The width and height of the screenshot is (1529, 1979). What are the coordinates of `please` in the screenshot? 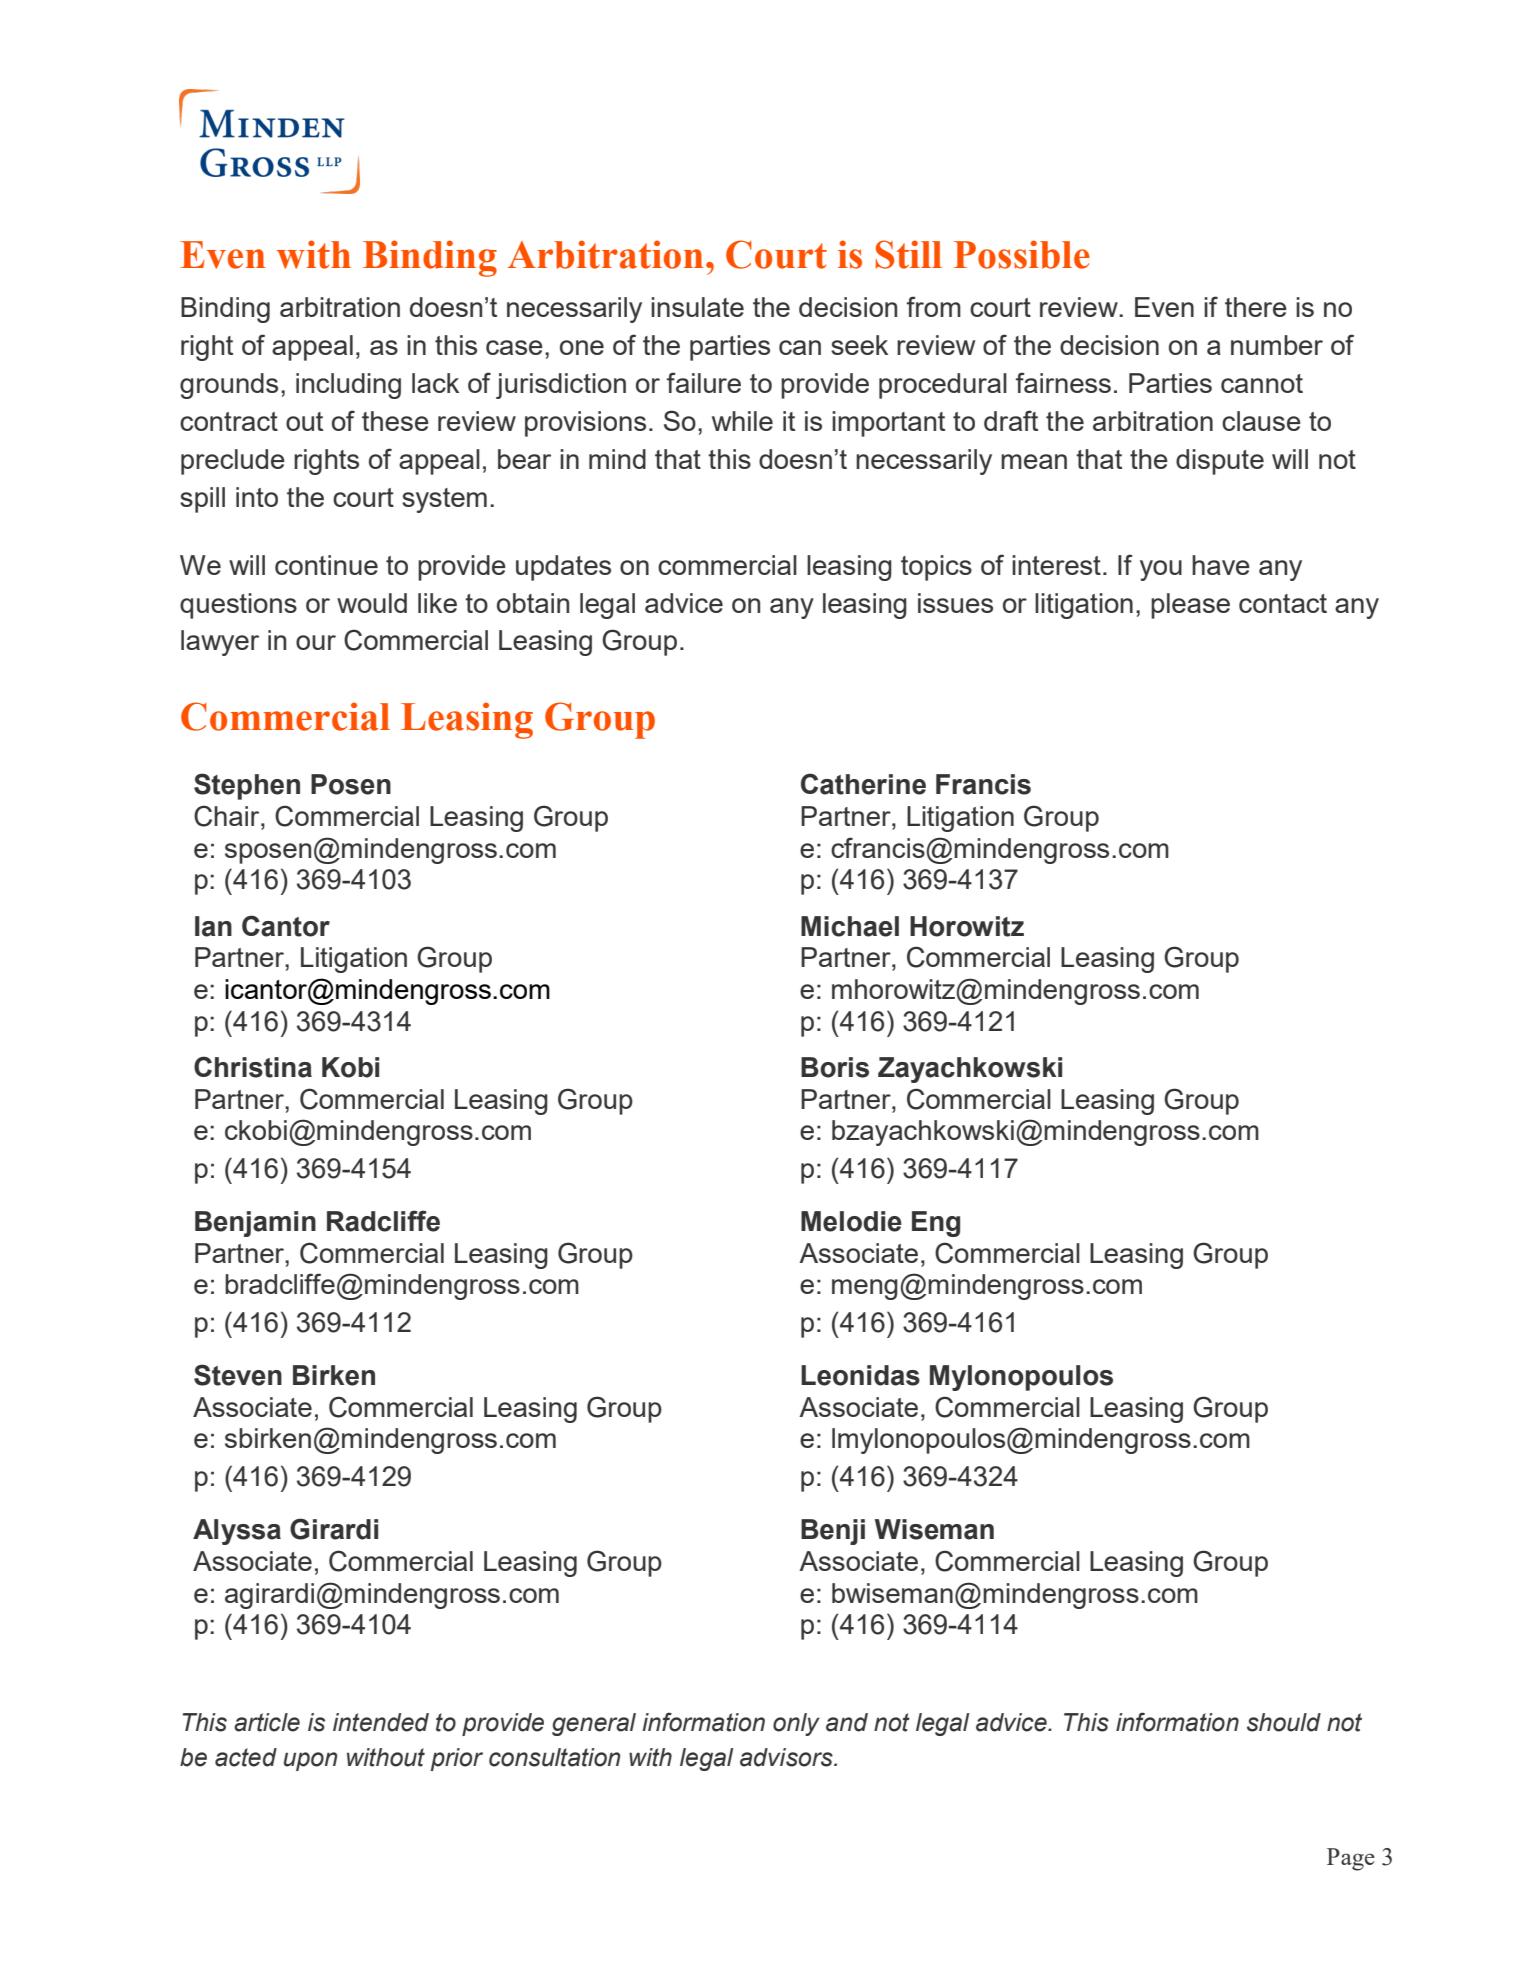 It's located at (1190, 606).
